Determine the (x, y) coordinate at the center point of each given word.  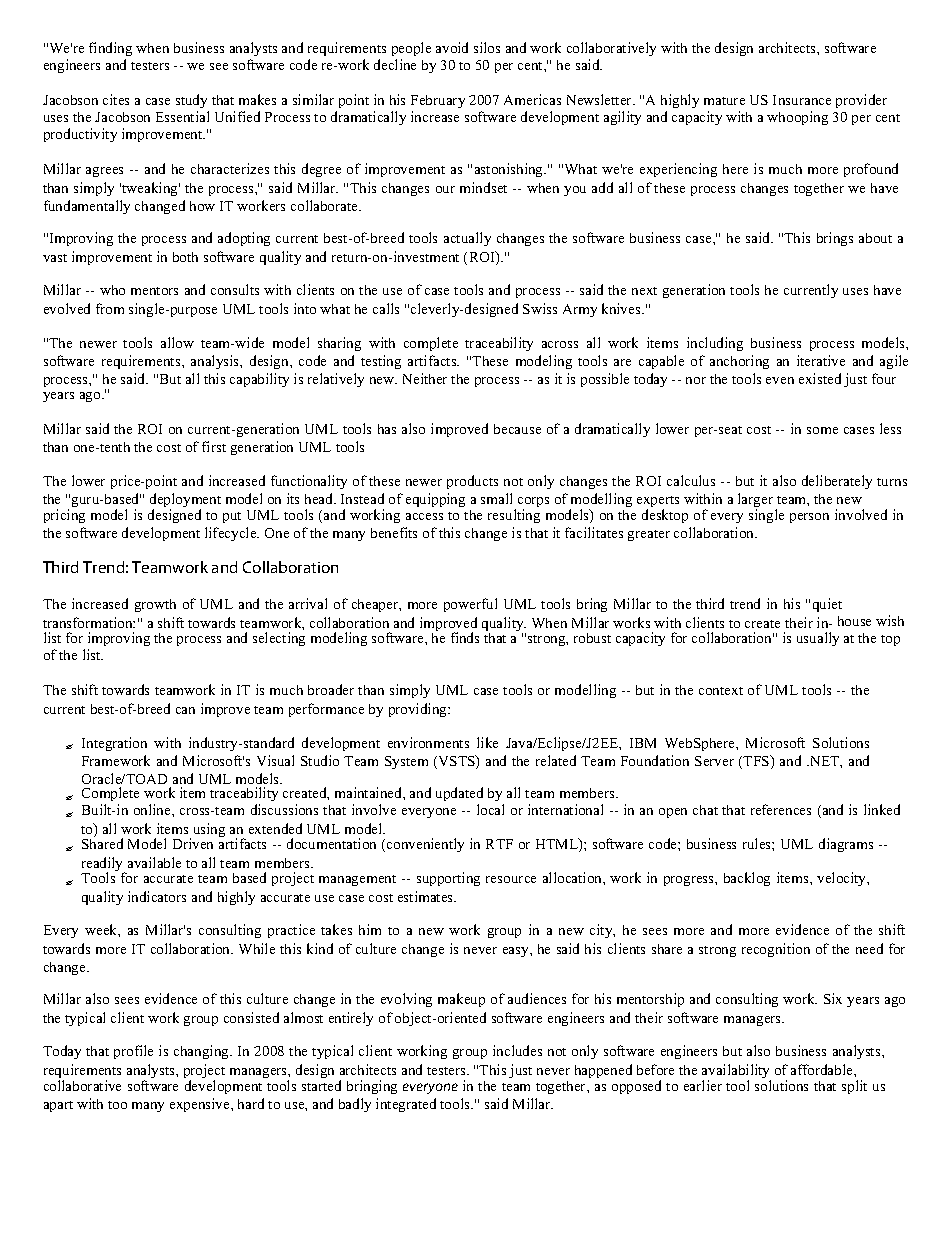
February (438, 101)
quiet (827, 605)
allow (177, 342)
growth (155, 605)
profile (133, 1052)
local (490, 809)
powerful (470, 605)
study (191, 101)
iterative (821, 360)
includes (517, 1050)
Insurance (802, 100)
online (153, 809)
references (781, 809)
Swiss (540, 308)
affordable (823, 1069)
